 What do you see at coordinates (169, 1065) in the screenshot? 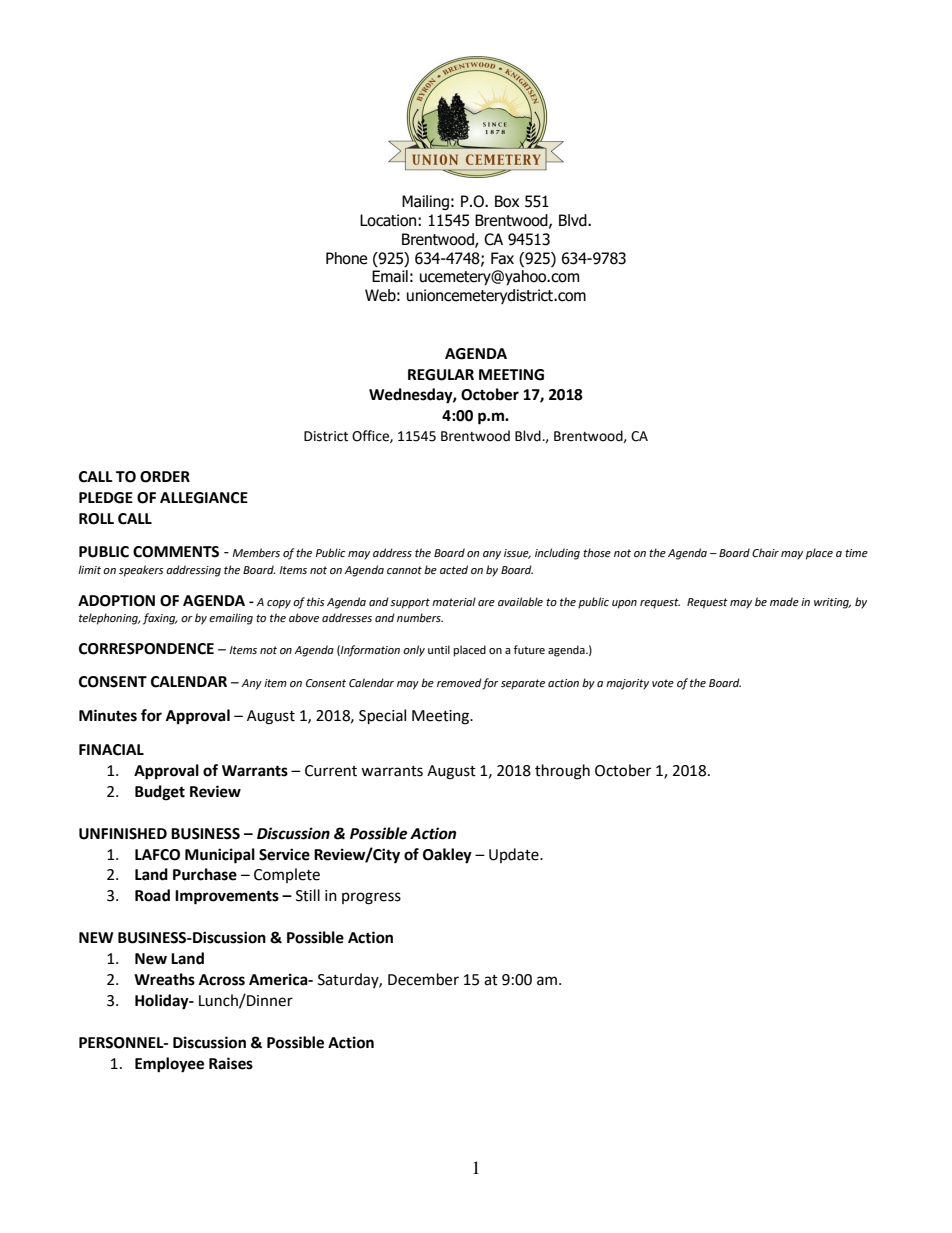
I see `Employee` at bounding box center [169, 1065].
